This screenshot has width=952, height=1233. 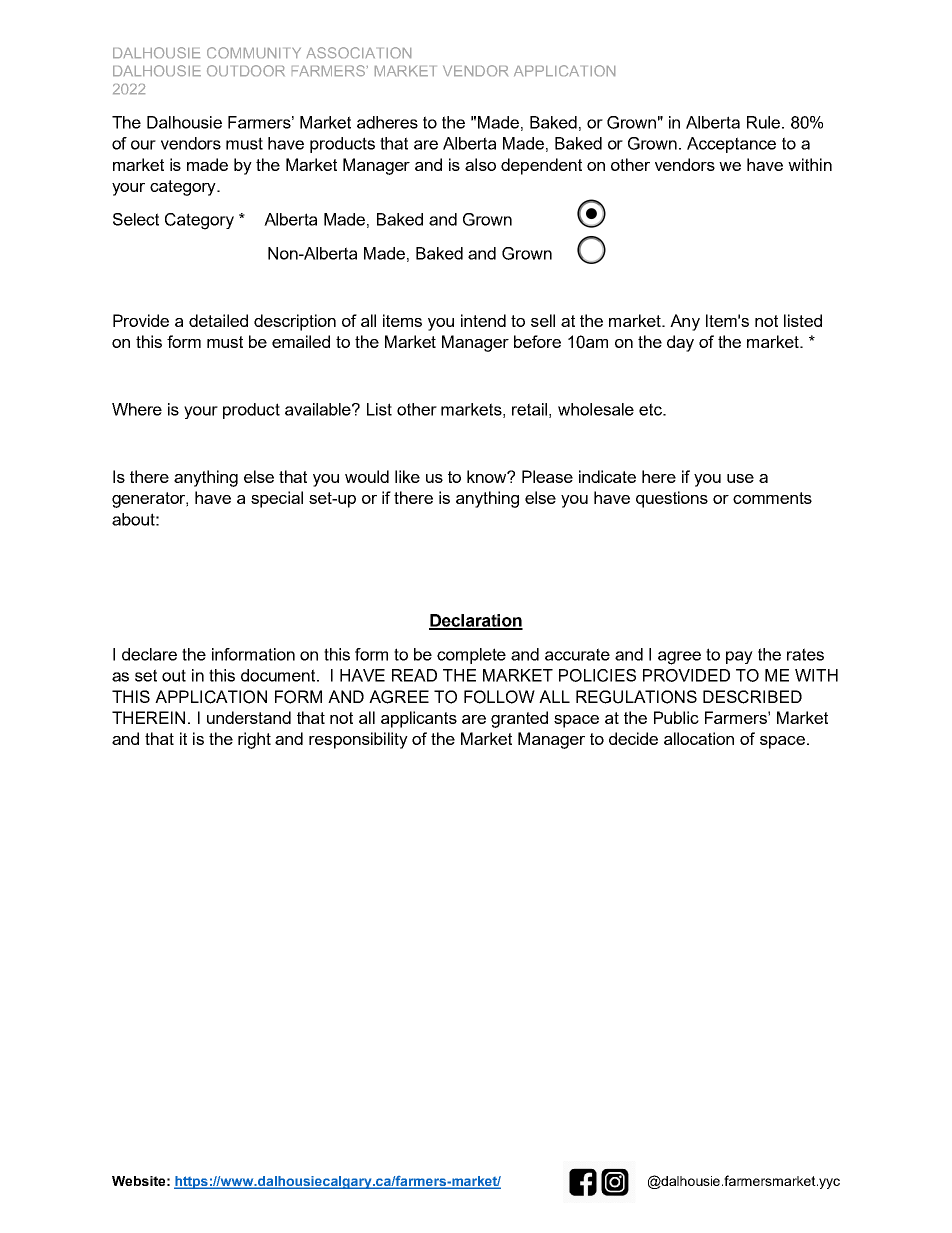 What do you see at coordinates (249, 717) in the screenshot?
I see `understand` at bounding box center [249, 717].
